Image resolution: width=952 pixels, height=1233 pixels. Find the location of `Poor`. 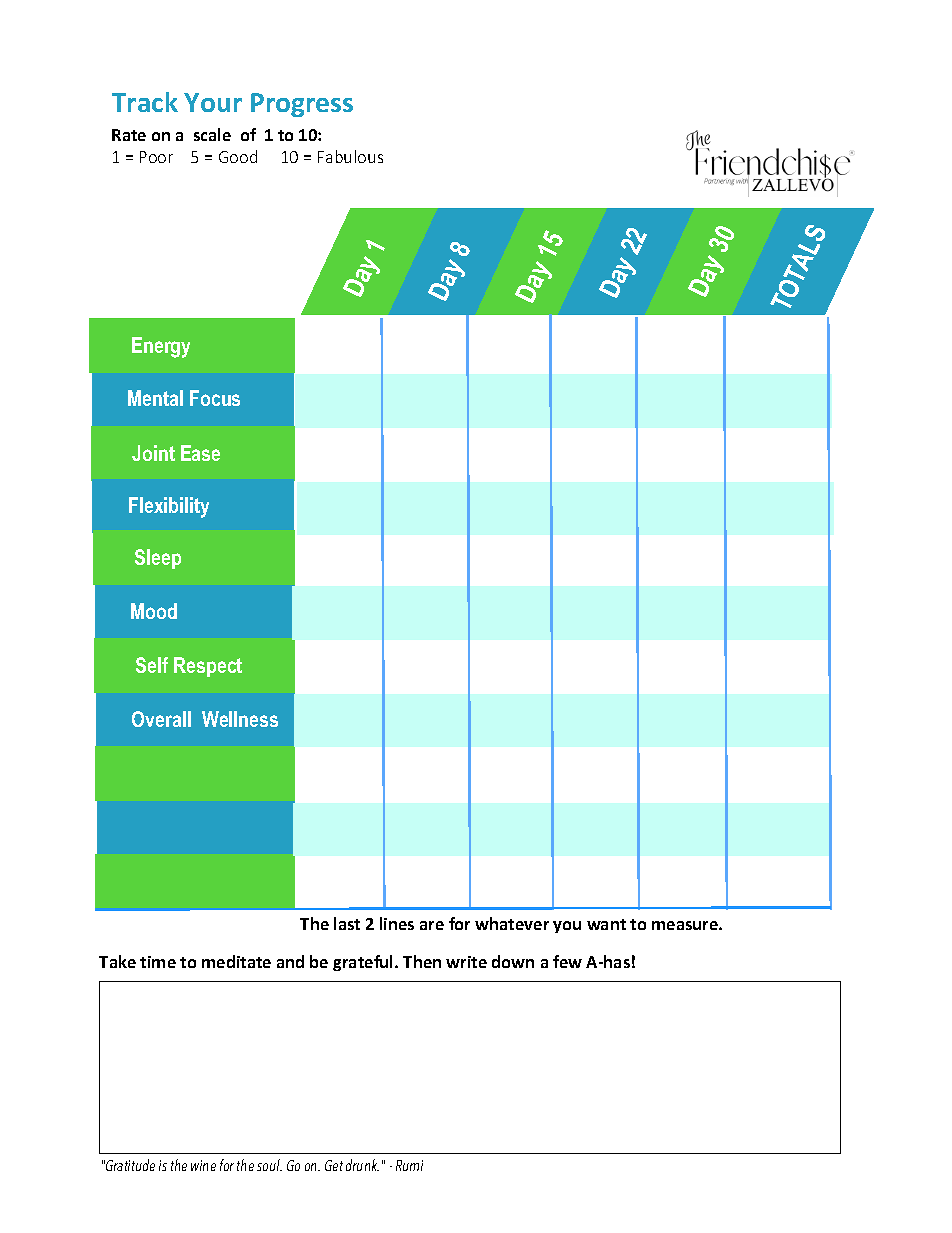

Poor is located at coordinates (156, 157).
